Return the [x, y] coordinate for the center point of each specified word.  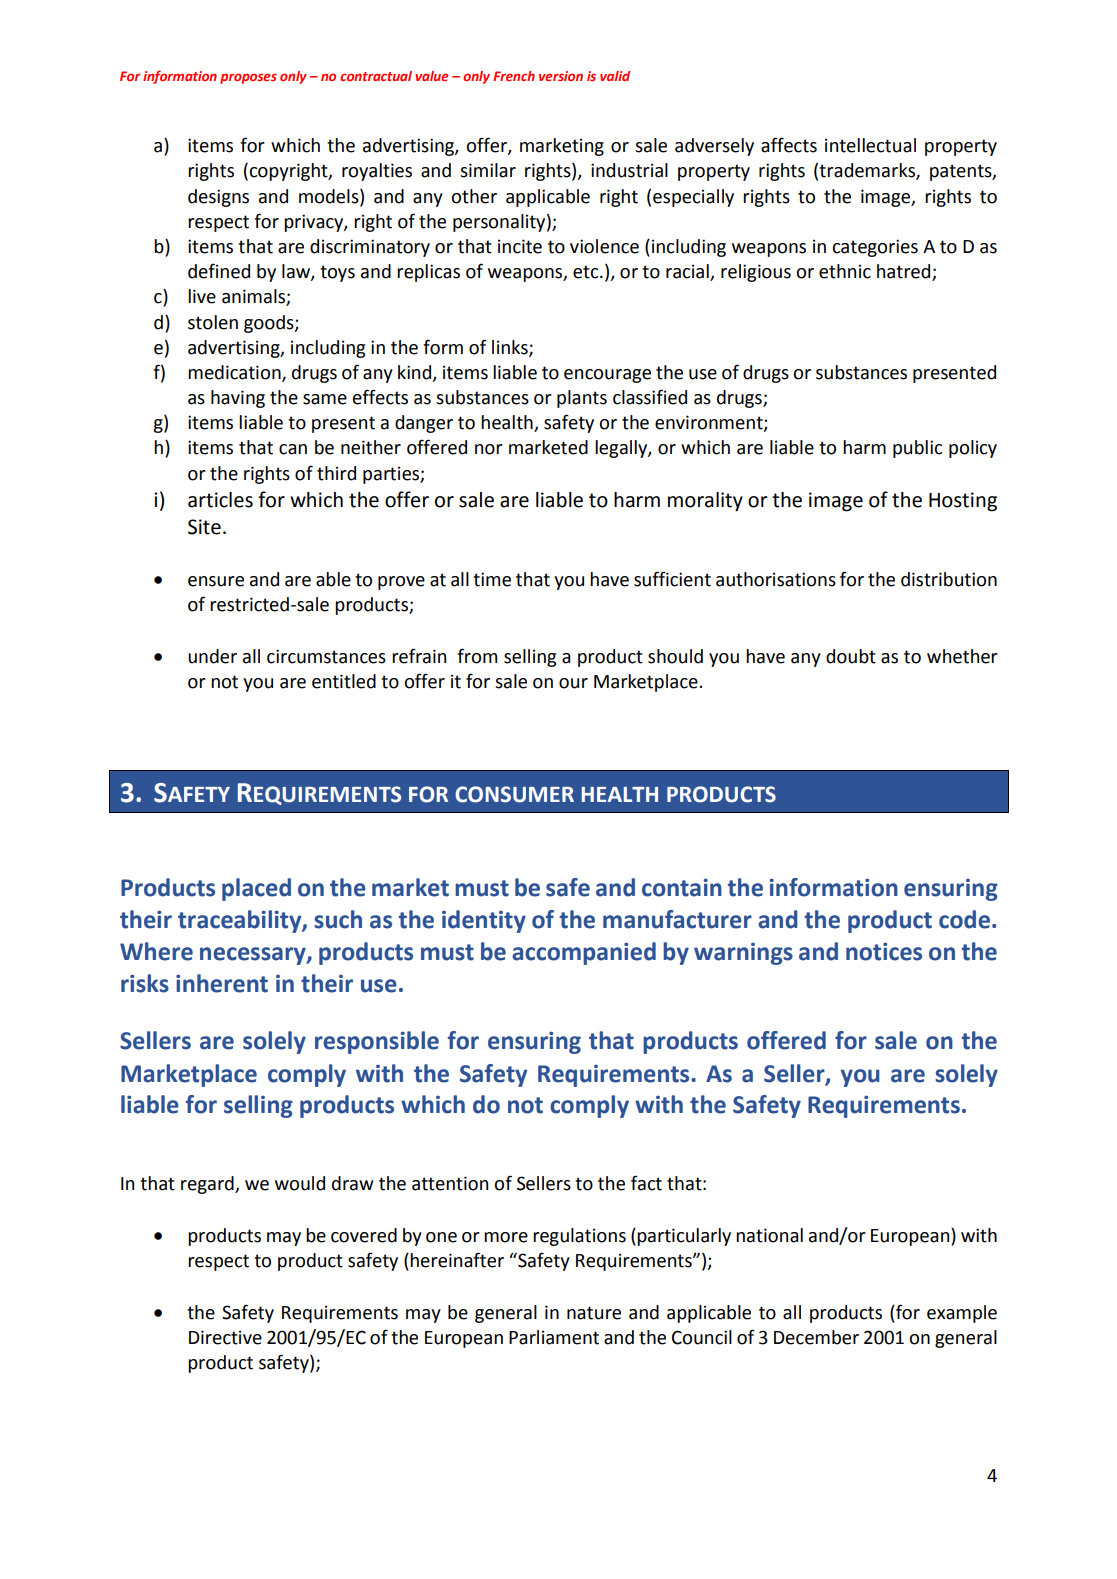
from [477, 656]
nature [594, 1313]
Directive [225, 1337]
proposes [248, 78]
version [561, 76]
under [212, 656]
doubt [851, 656]
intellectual [870, 145]
